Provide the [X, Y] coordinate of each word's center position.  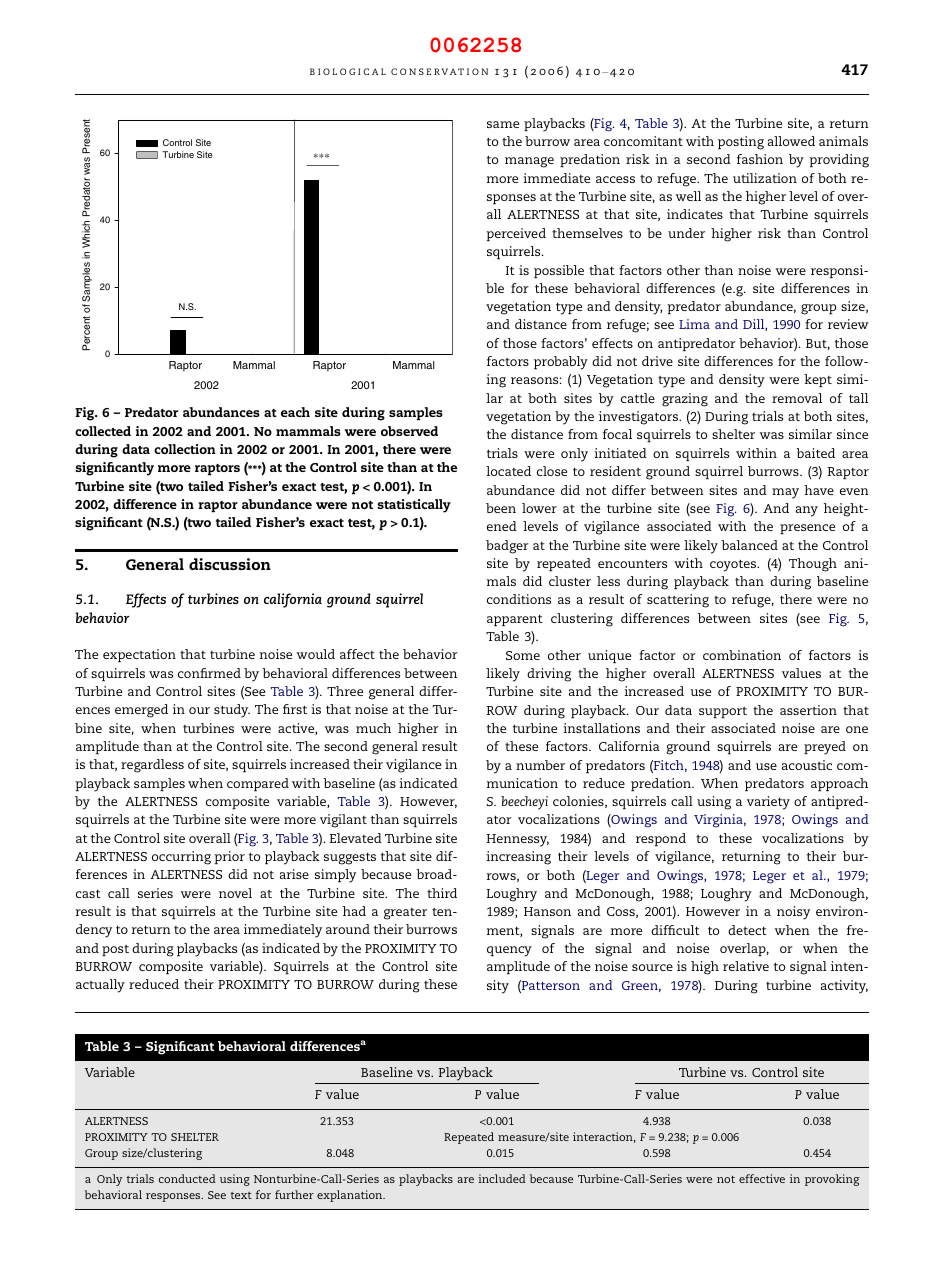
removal [797, 398]
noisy [793, 913]
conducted [187, 1178]
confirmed [209, 673]
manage [529, 162]
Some [523, 655]
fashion [760, 159]
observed [409, 431]
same [503, 124]
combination [742, 655]
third [442, 893]
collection [185, 449]
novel [235, 893]
